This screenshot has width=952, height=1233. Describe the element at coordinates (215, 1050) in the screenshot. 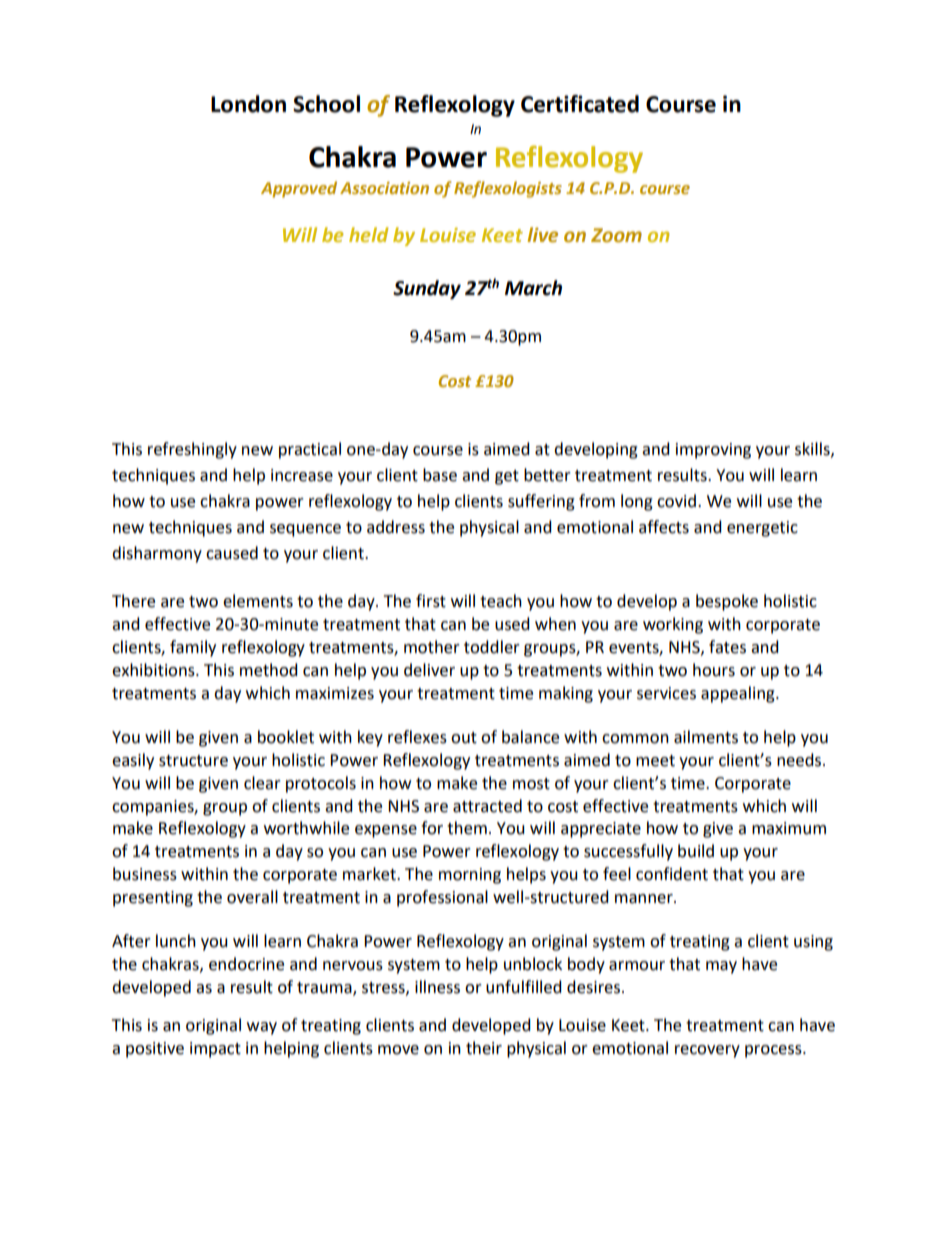

I see `impact` at that location.
